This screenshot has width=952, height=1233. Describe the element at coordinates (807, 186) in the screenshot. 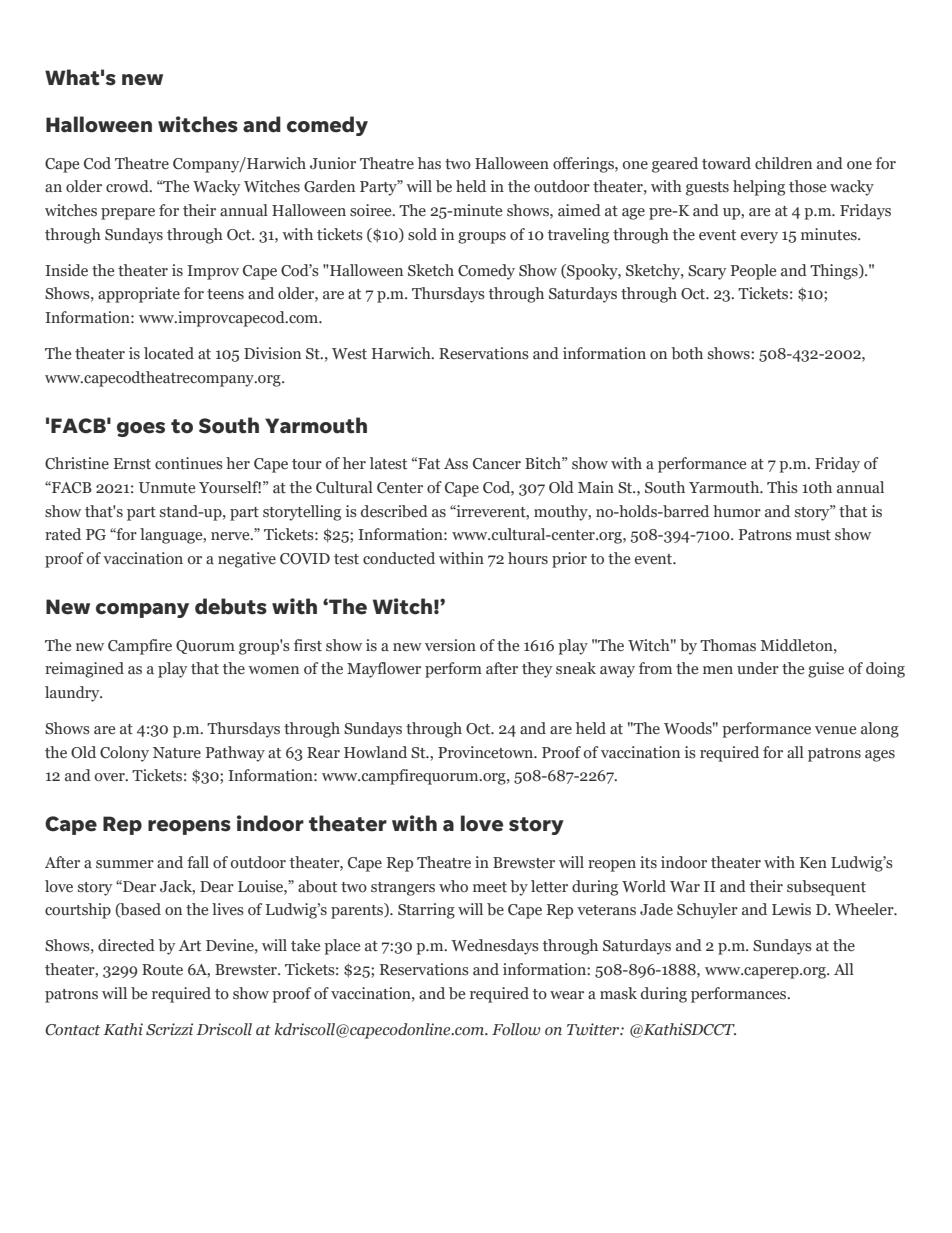

I see `those` at that location.
